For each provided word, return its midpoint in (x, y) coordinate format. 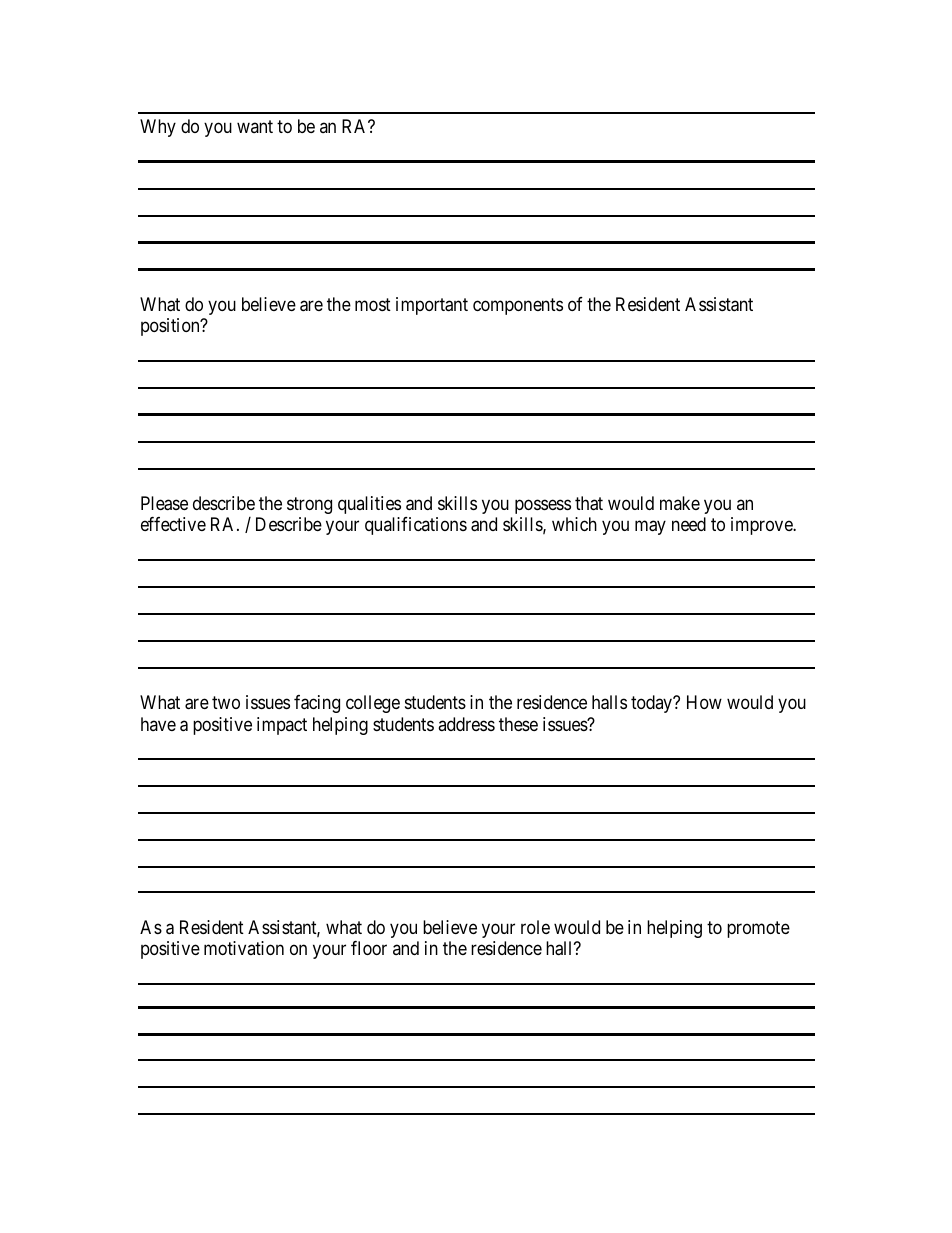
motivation (244, 948)
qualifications (416, 526)
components (518, 306)
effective (173, 524)
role (535, 927)
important (432, 306)
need (689, 524)
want (255, 126)
